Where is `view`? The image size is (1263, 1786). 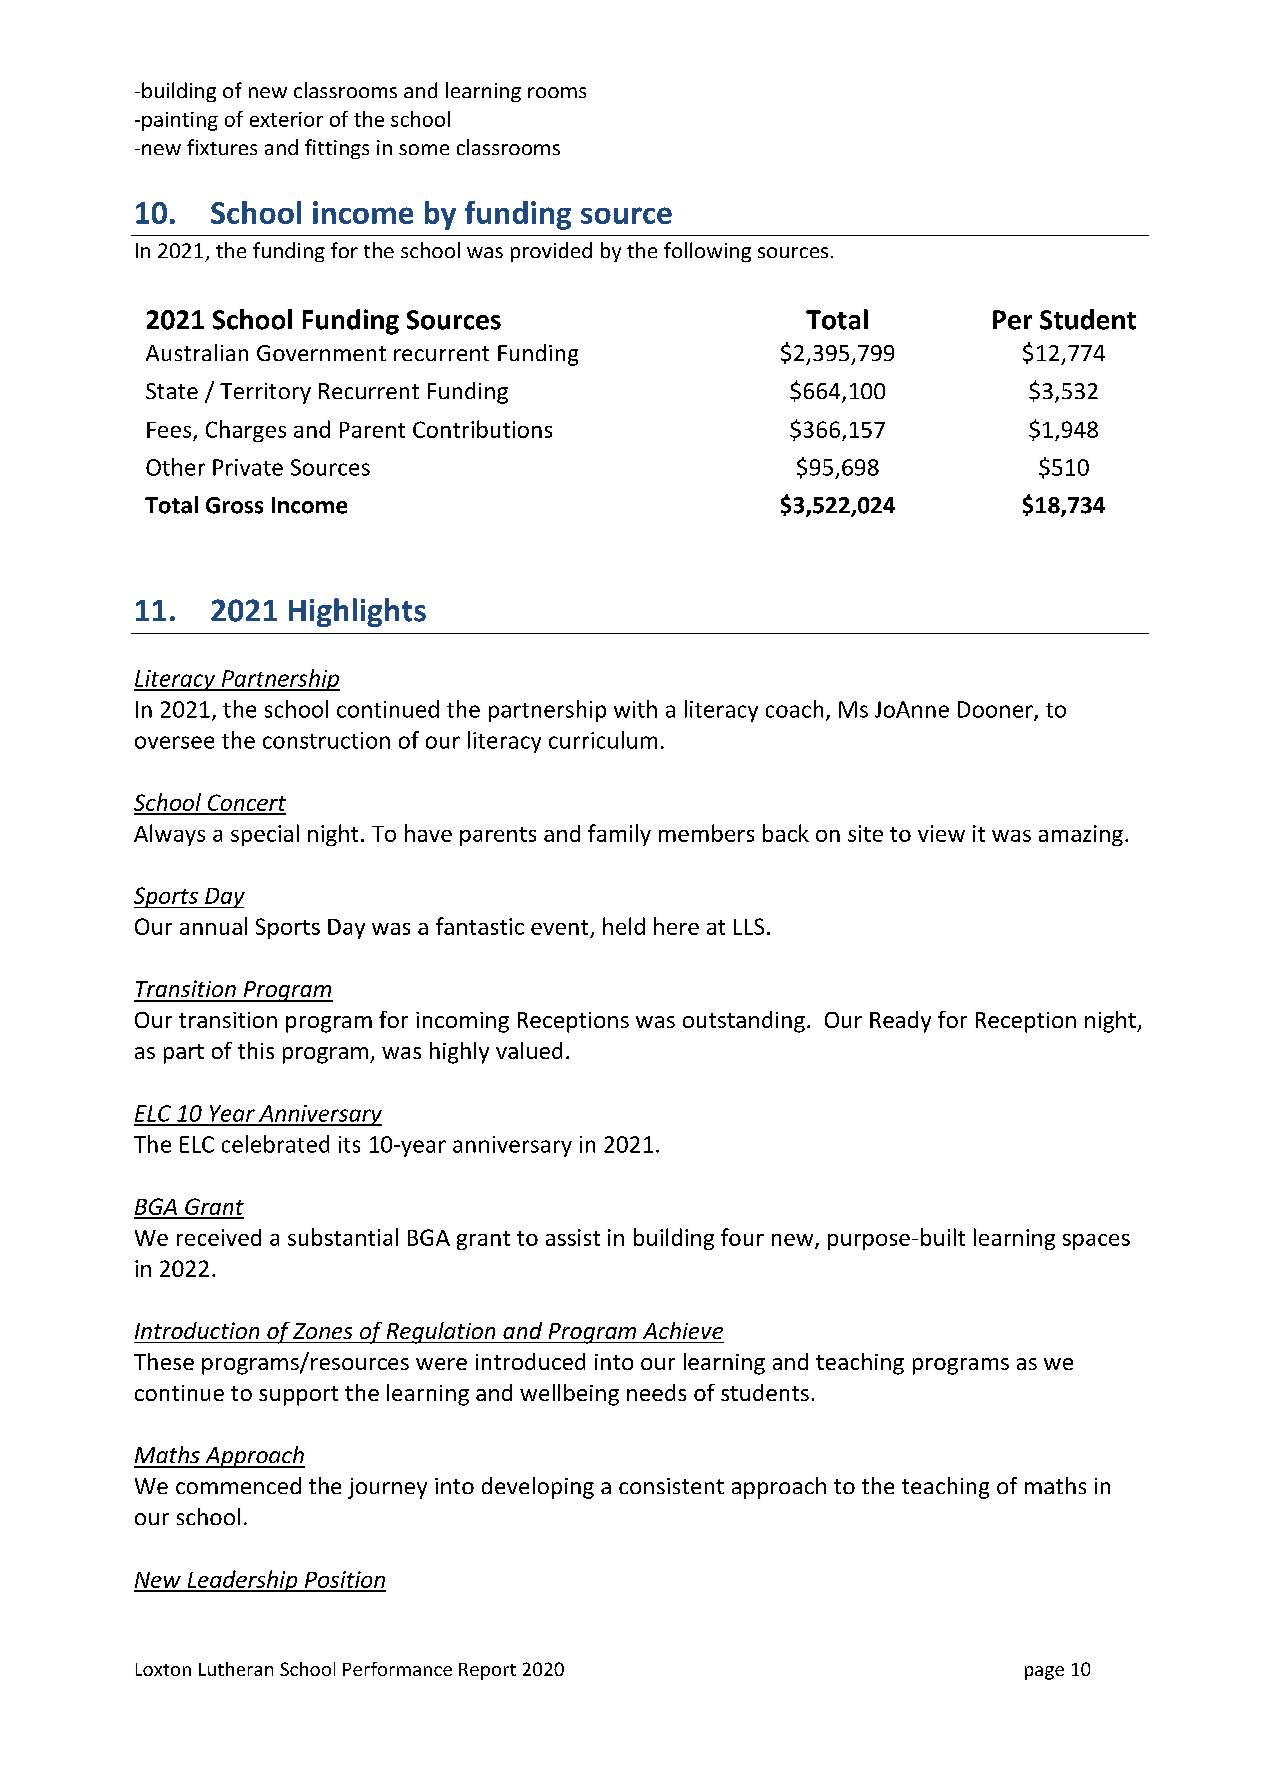
view is located at coordinates (941, 833).
